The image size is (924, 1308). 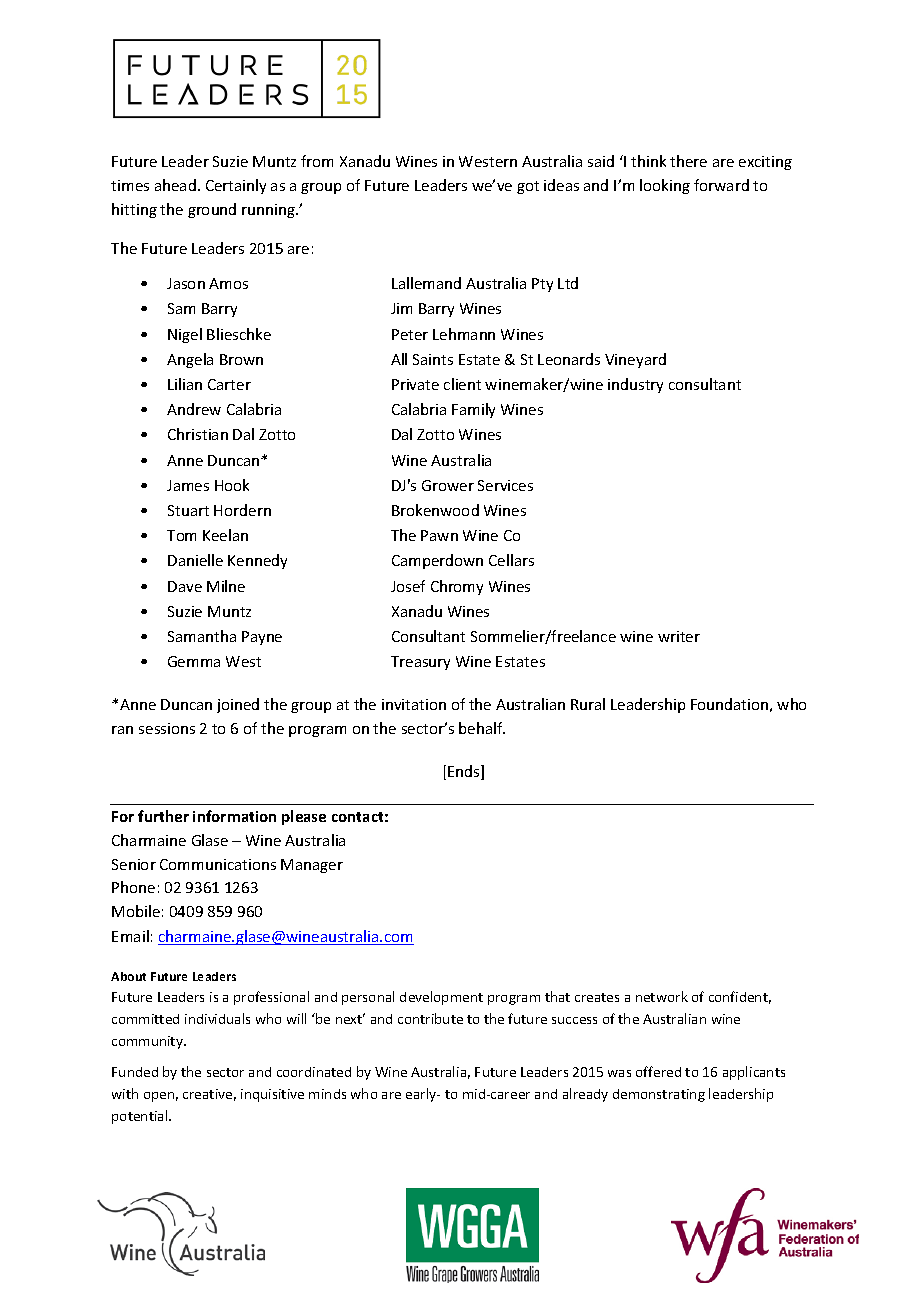 What do you see at coordinates (659, 1095) in the screenshot?
I see `demonstrating` at bounding box center [659, 1095].
